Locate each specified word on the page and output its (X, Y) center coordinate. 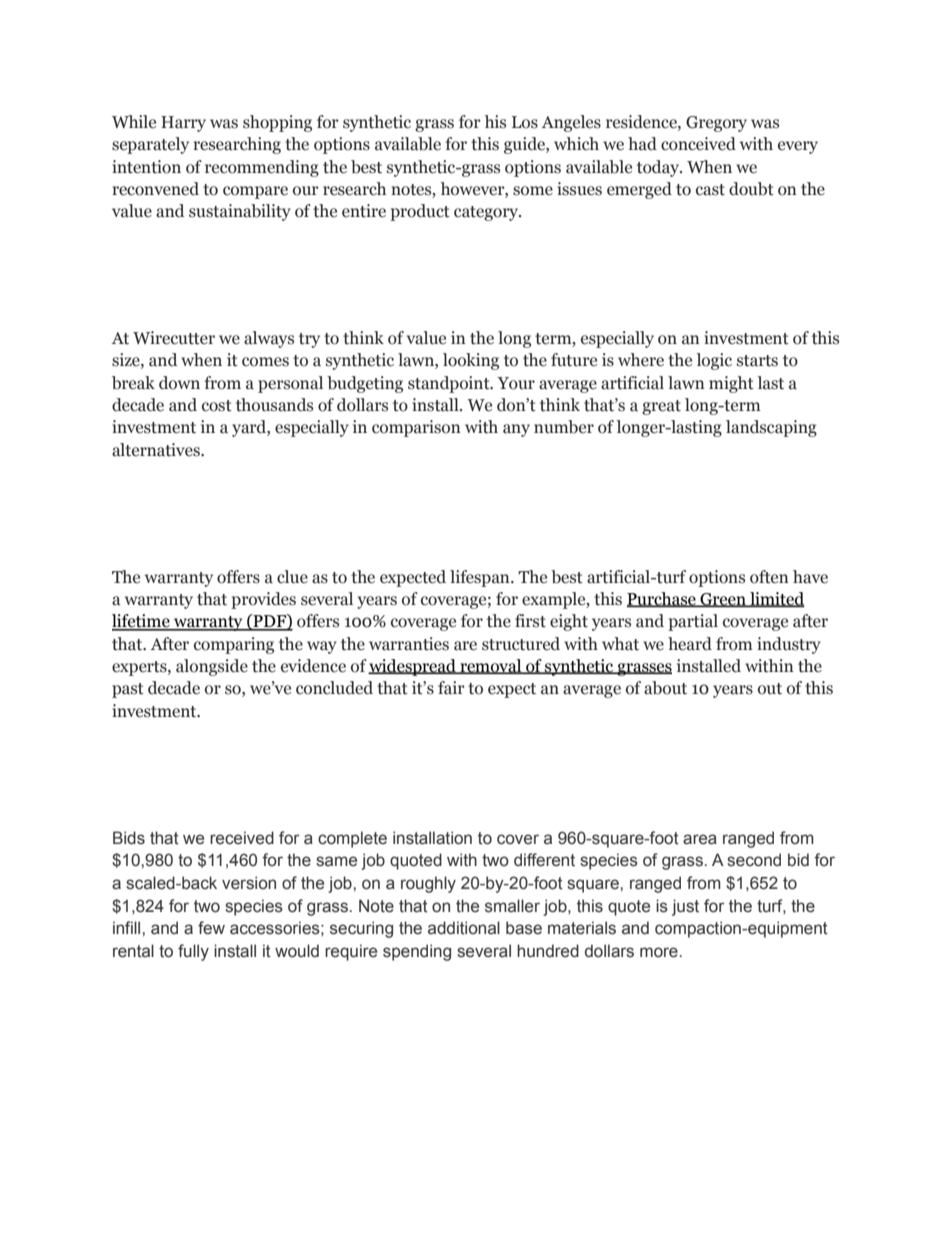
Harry (183, 124)
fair (451, 688)
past (128, 690)
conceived (698, 144)
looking (471, 361)
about (665, 688)
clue (292, 577)
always (269, 339)
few (211, 928)
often (769, 577)
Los (525, 122)
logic (714, 361)
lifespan (481, 578)
